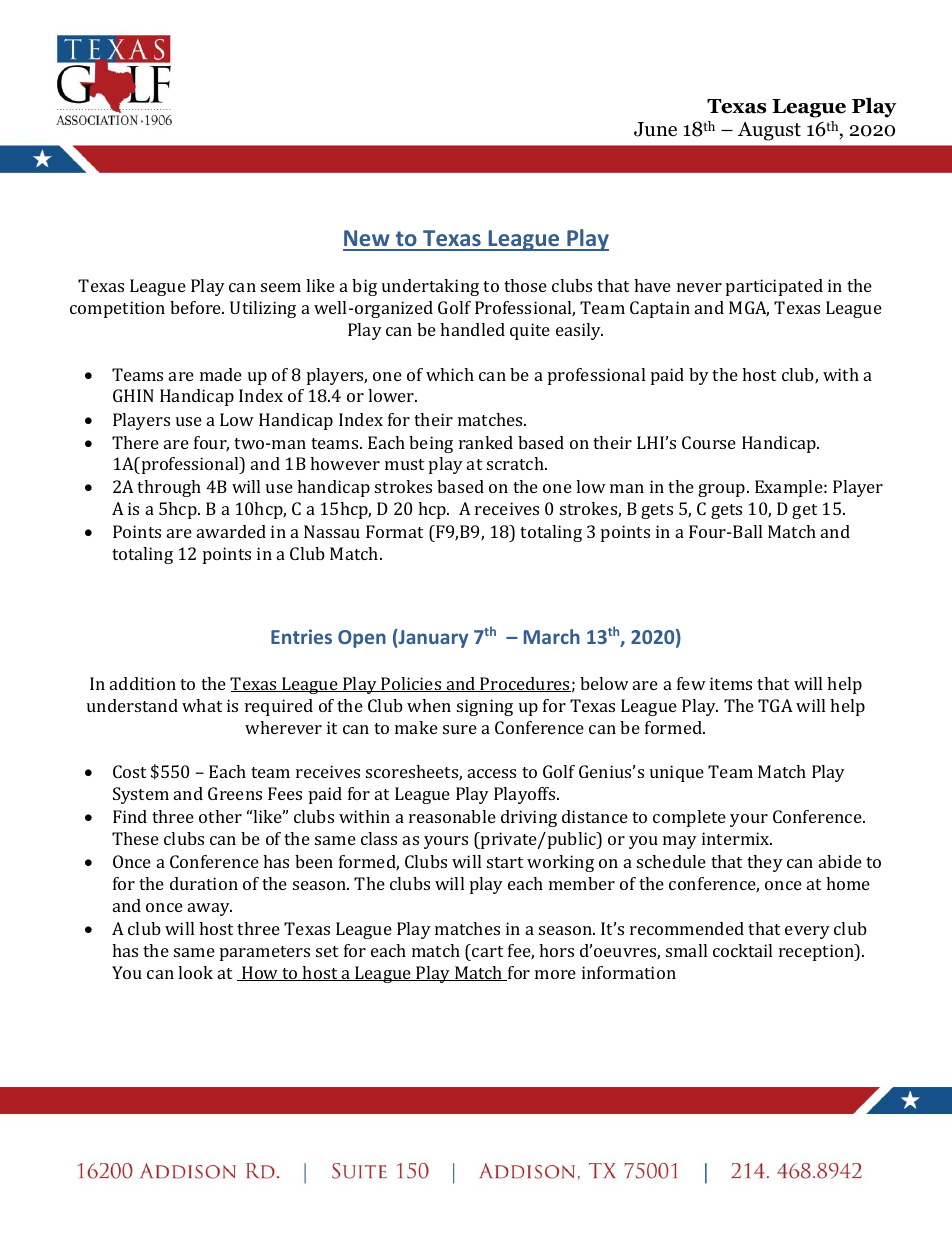 This screenshot has width=952, height=1233. What do you see at coordinates (552, 636) in the screenshot?
I see `March` at bounding box center [552, 636].
